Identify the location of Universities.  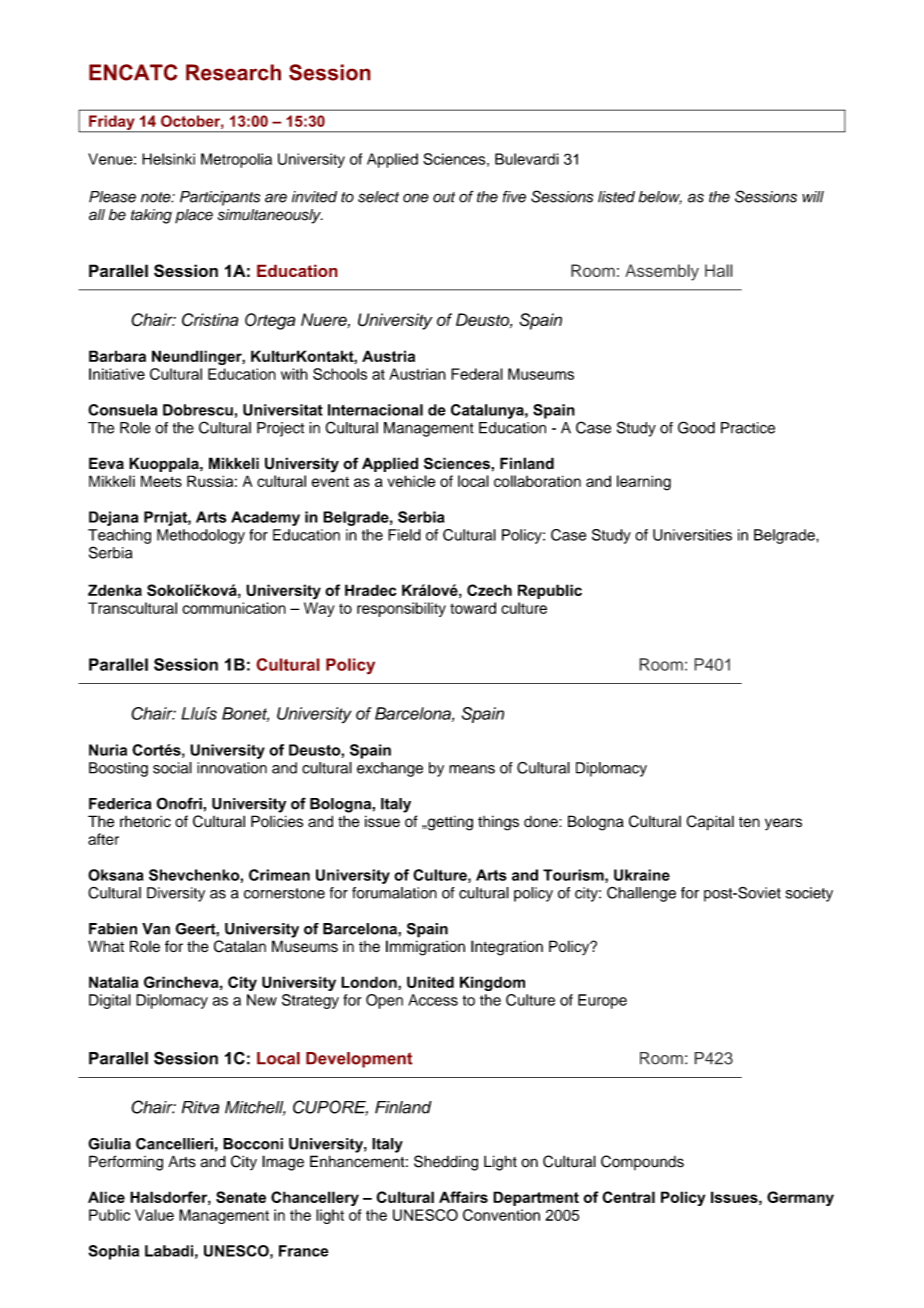
(692, 535).
